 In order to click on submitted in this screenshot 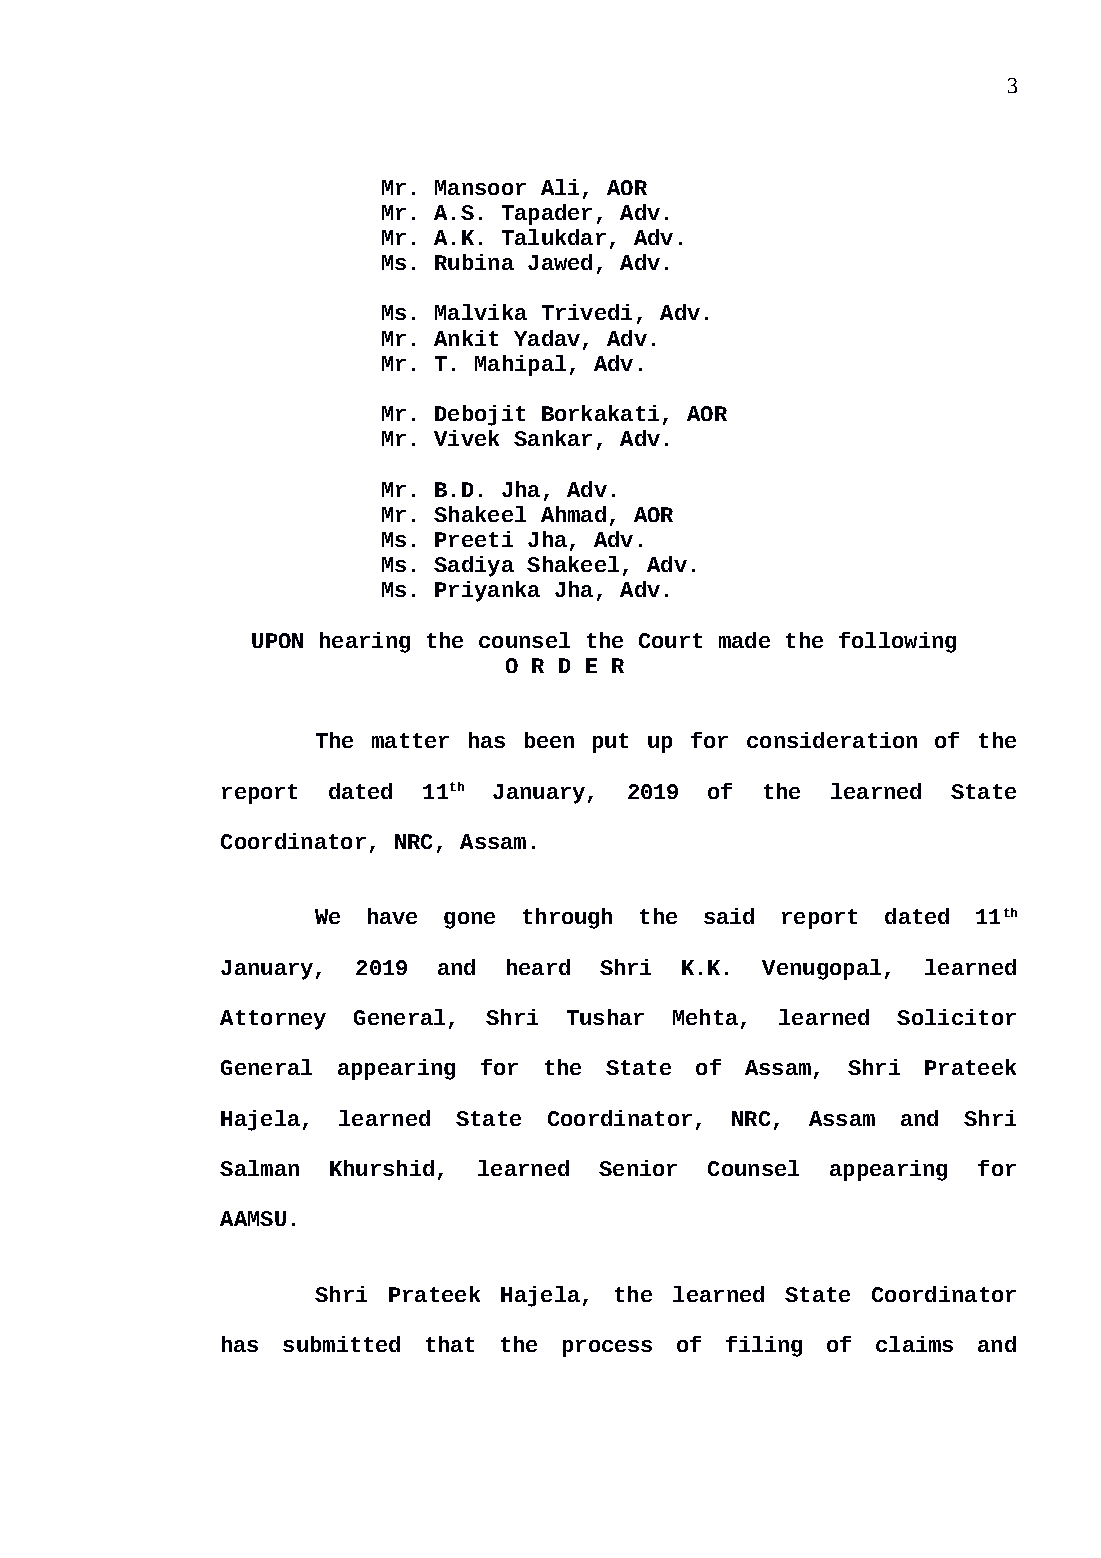, I will do `click(341, 1344)`.
